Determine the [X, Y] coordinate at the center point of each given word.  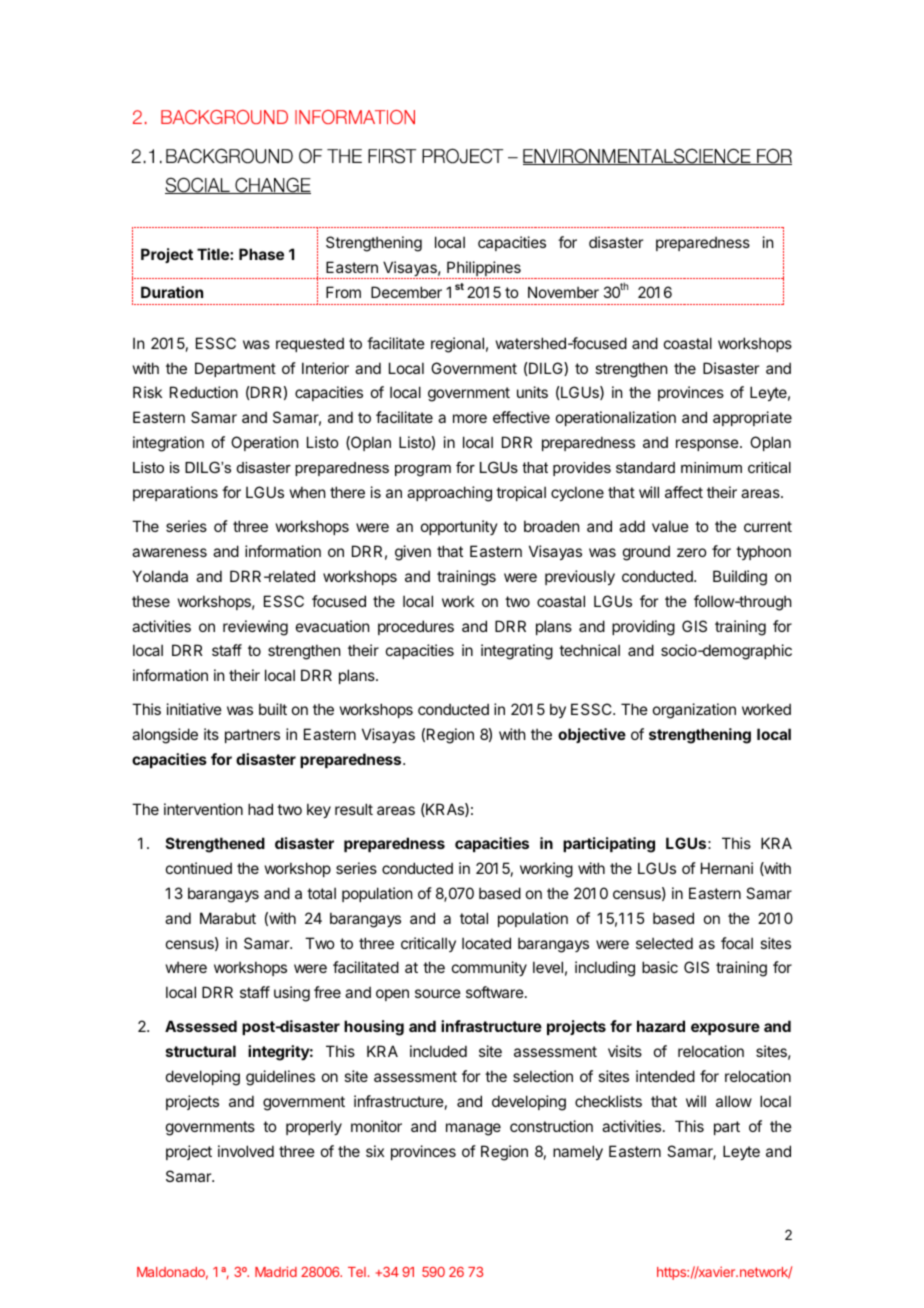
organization [694, 711]
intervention [203, 809]
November [563, 292]
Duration [172, 292]
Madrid [276, 1271]
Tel [357, 1272]
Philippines [484, 270]
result [354, 809]
